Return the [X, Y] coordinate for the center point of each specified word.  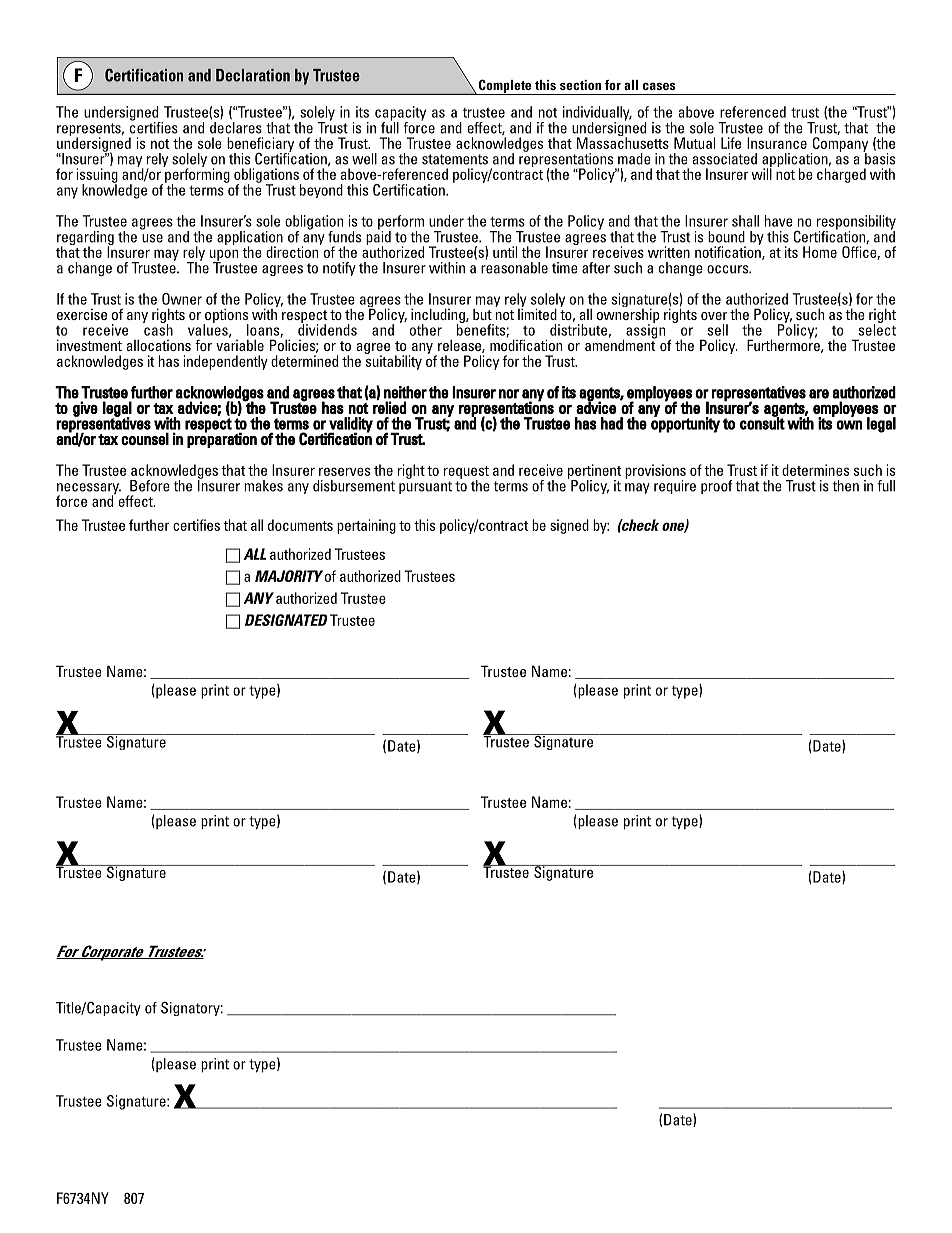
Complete [505, 87]
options [226, 316]
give [85, 409]
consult [762, 422]
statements [455, 159]
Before [150, 486]
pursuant [425, 487]
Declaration [253, 75]
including [439, 316]
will [761, 173]
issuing [97, 176]
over [714, 316]
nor [509, 394]
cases [659, 86]
